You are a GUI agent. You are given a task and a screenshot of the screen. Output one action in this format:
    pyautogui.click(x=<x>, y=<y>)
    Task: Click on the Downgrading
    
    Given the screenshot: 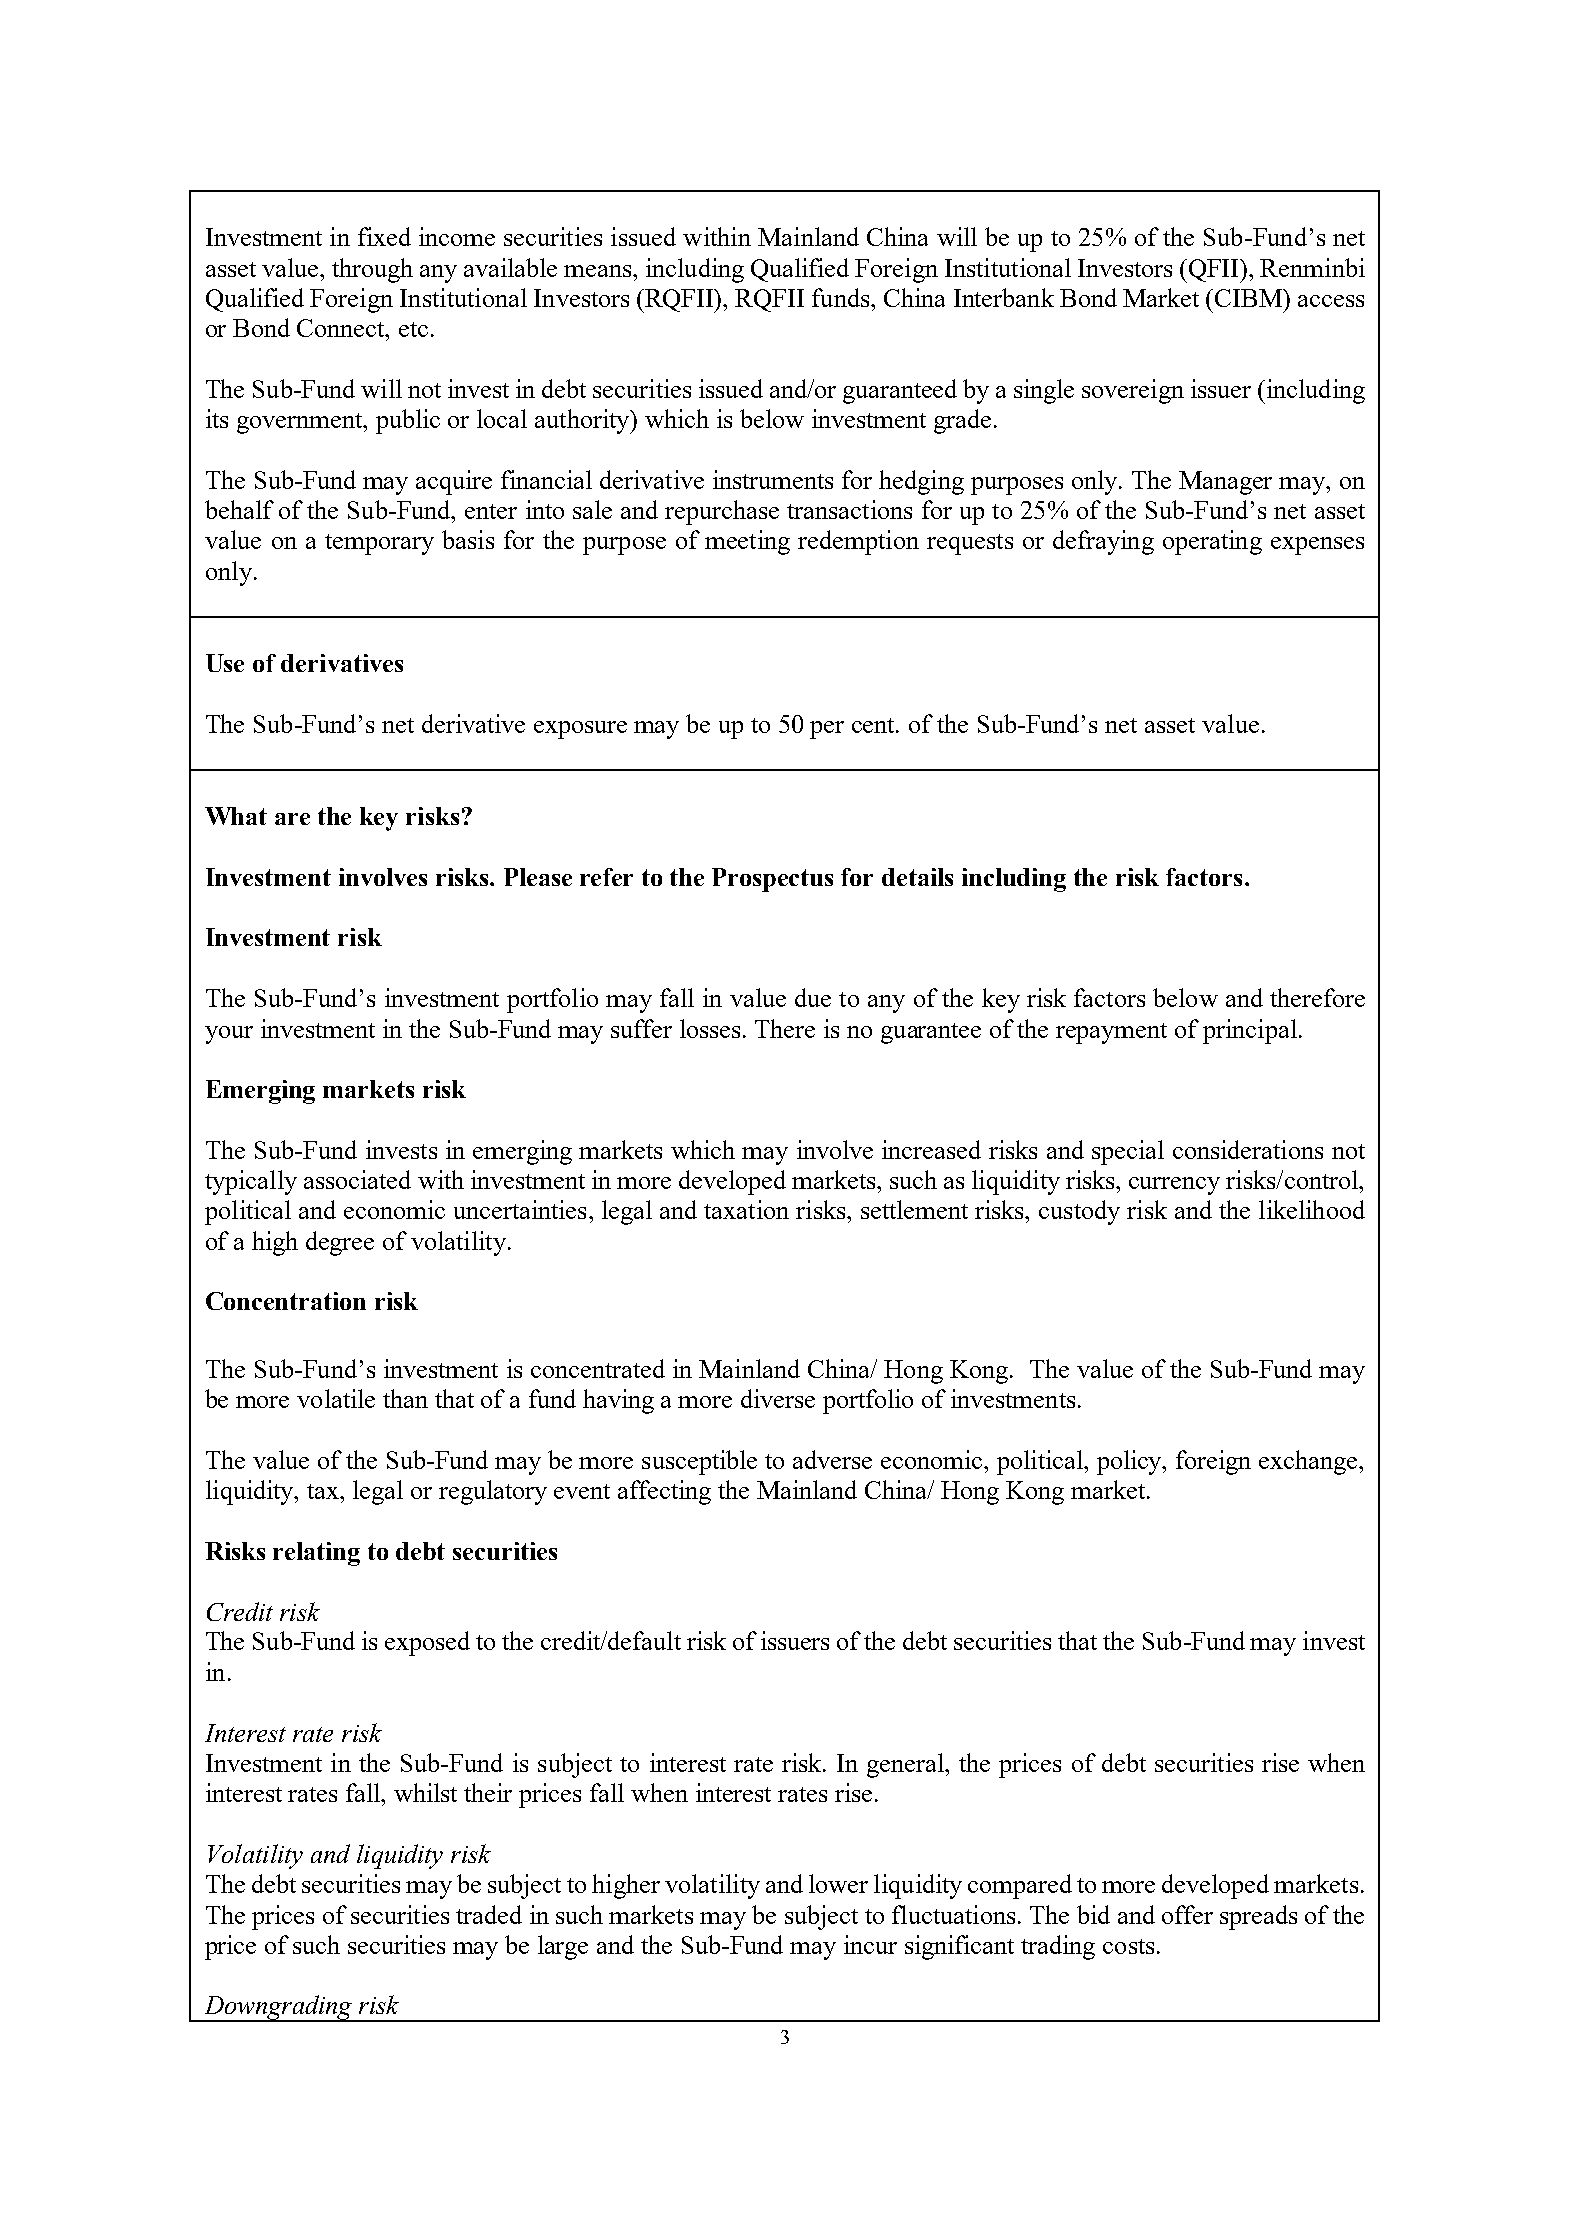 What is the action you would take?
    pyautogui.click(x=278, y=2008)
